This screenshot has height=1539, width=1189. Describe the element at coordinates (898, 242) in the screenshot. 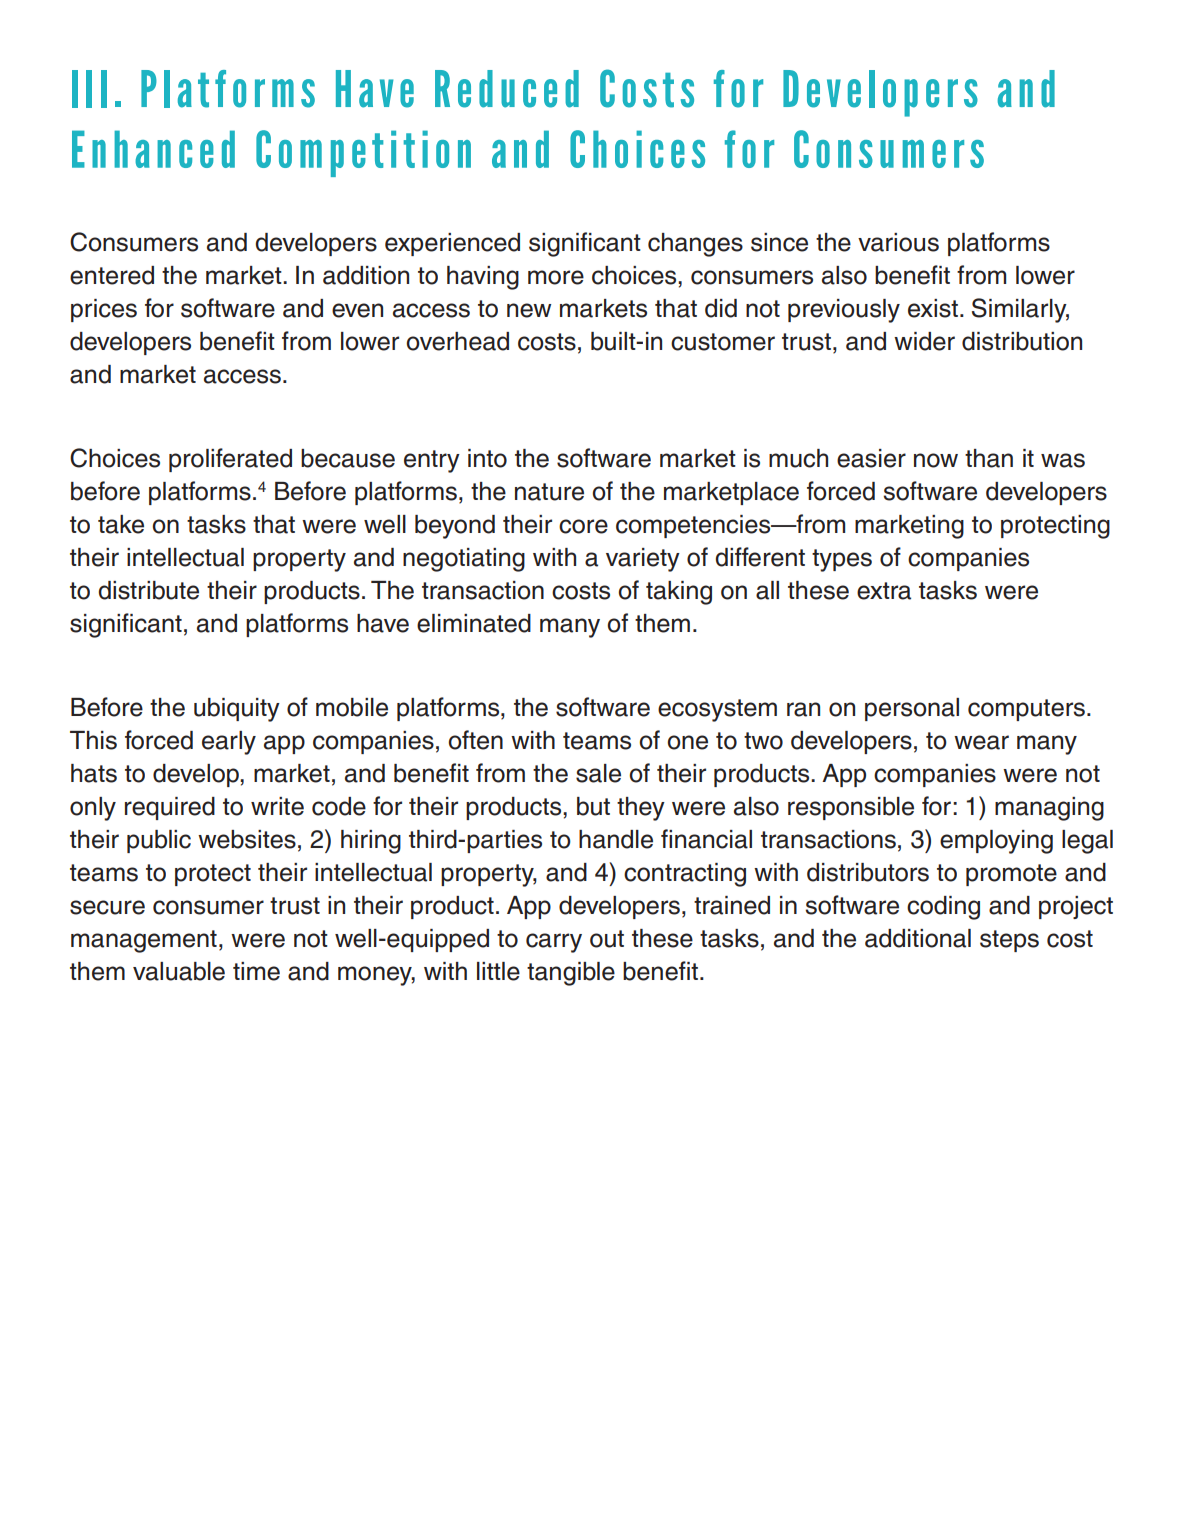

I see `various` at that location.
